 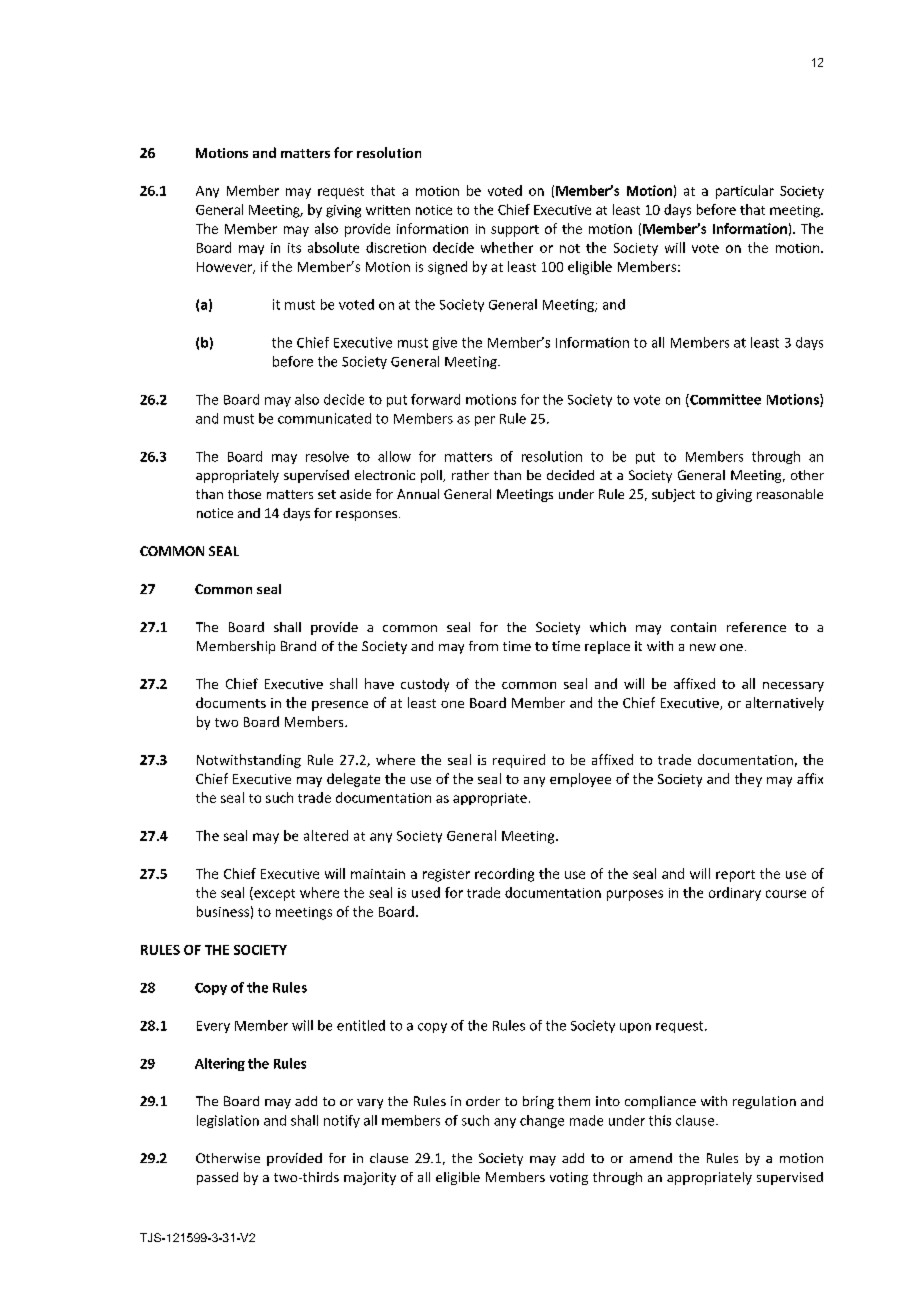 What do you see at coordinates (483, 646) in the image?
I see `from` at bounding box center [483, 646].
